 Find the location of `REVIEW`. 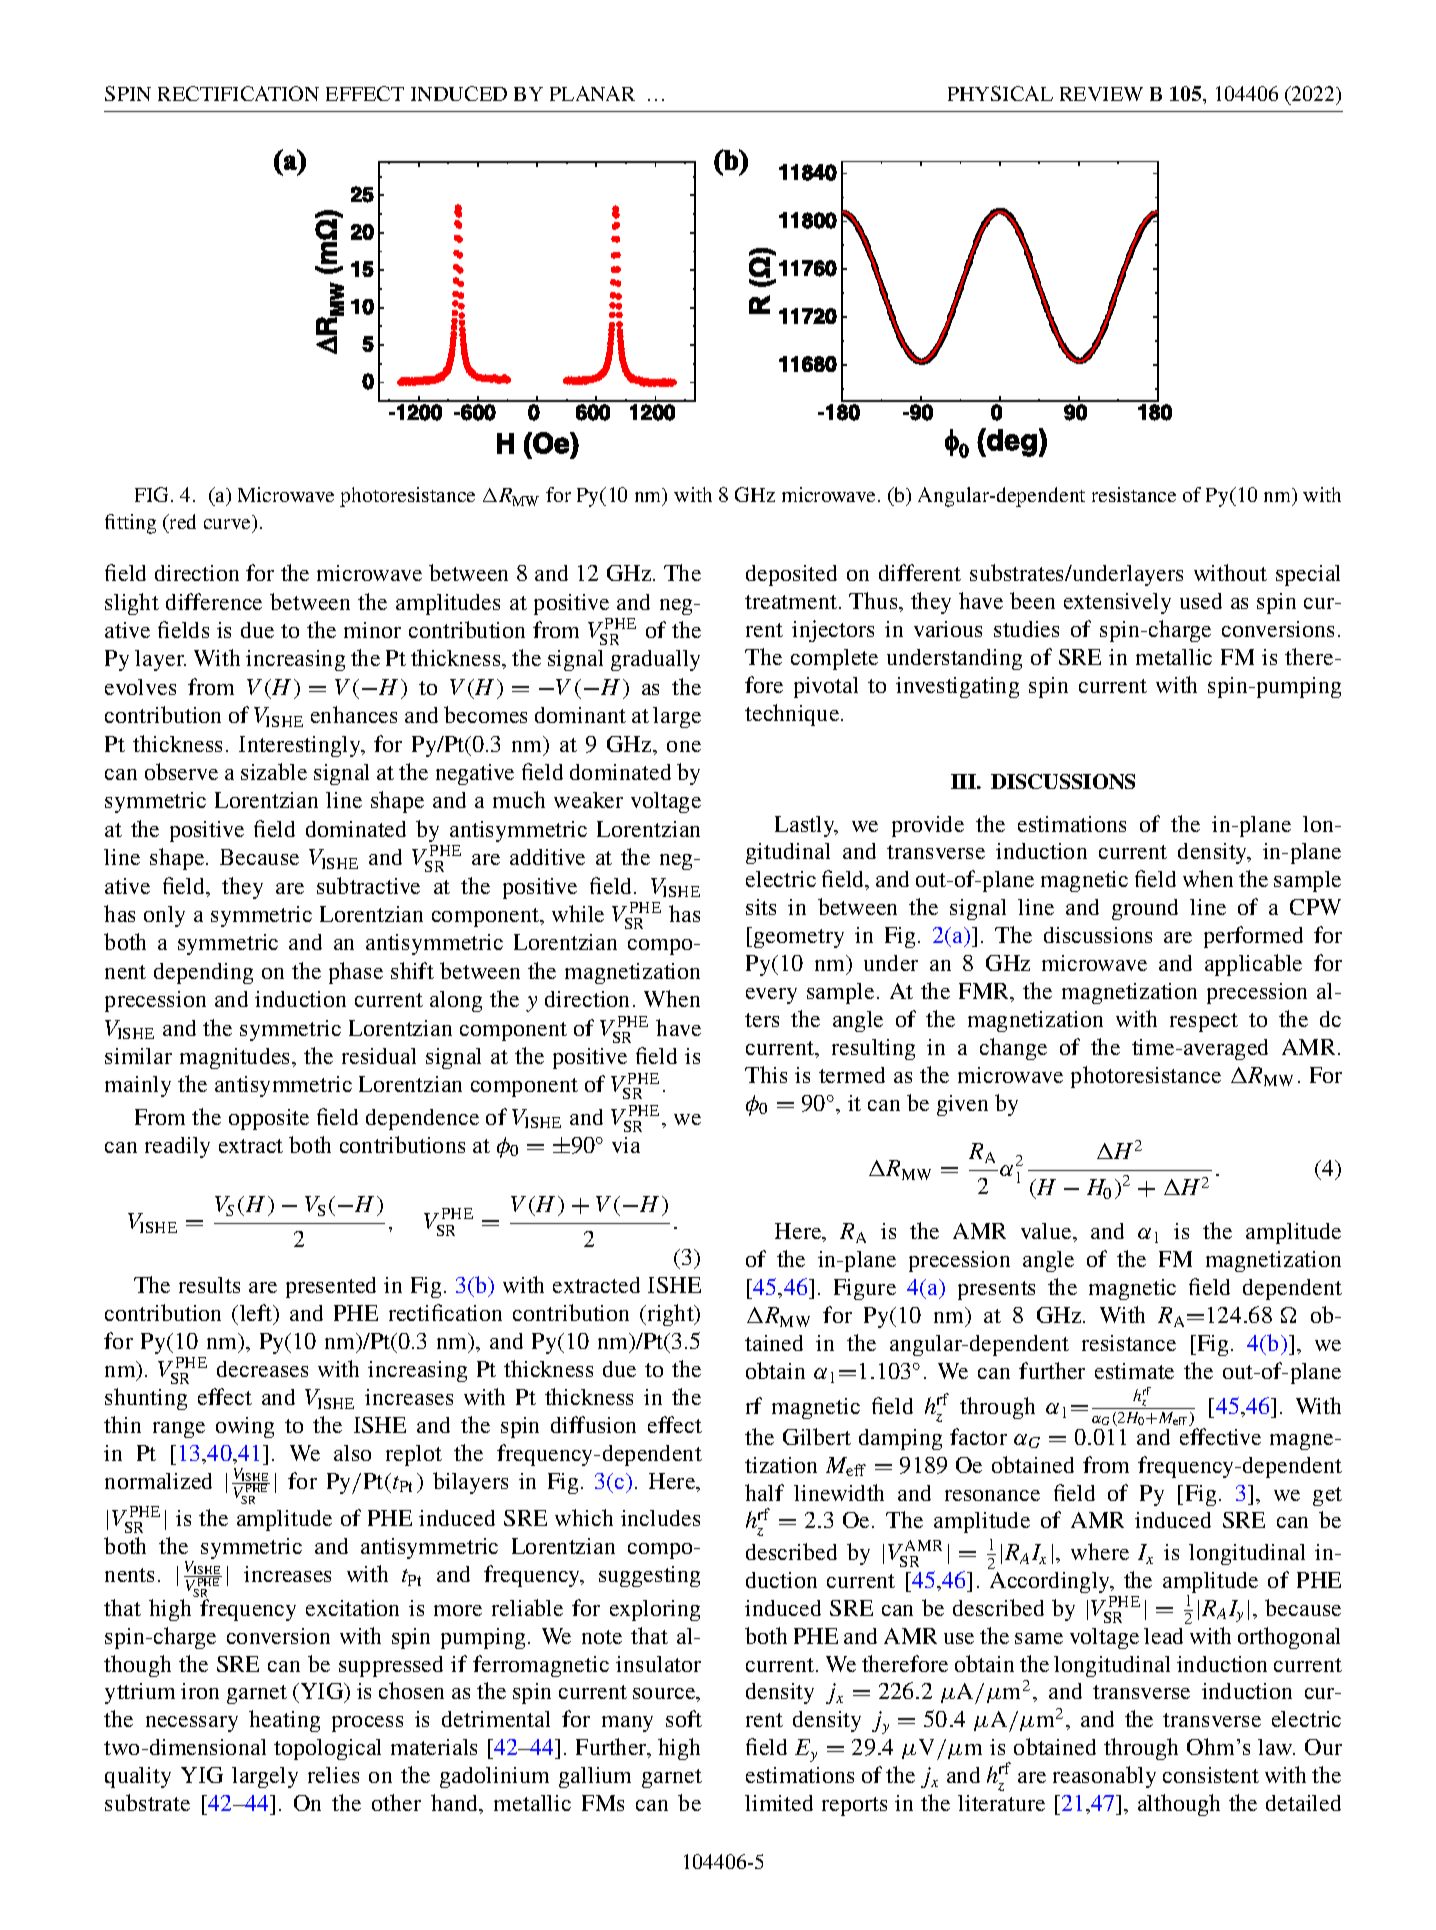

REVIEW is located at coordinates (1101, 94).
